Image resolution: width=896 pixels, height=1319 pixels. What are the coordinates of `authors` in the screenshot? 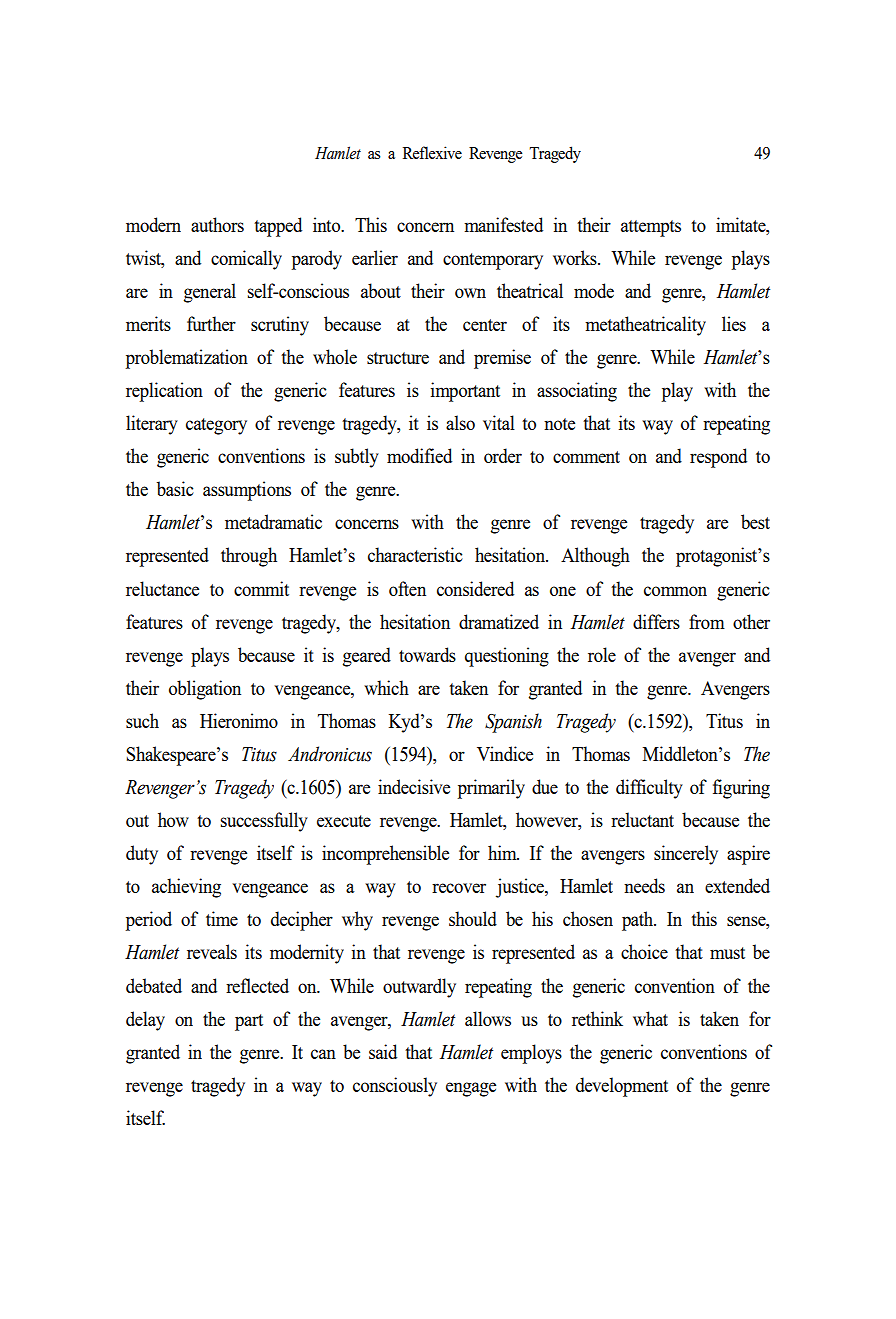 It's located at (217, 224).
